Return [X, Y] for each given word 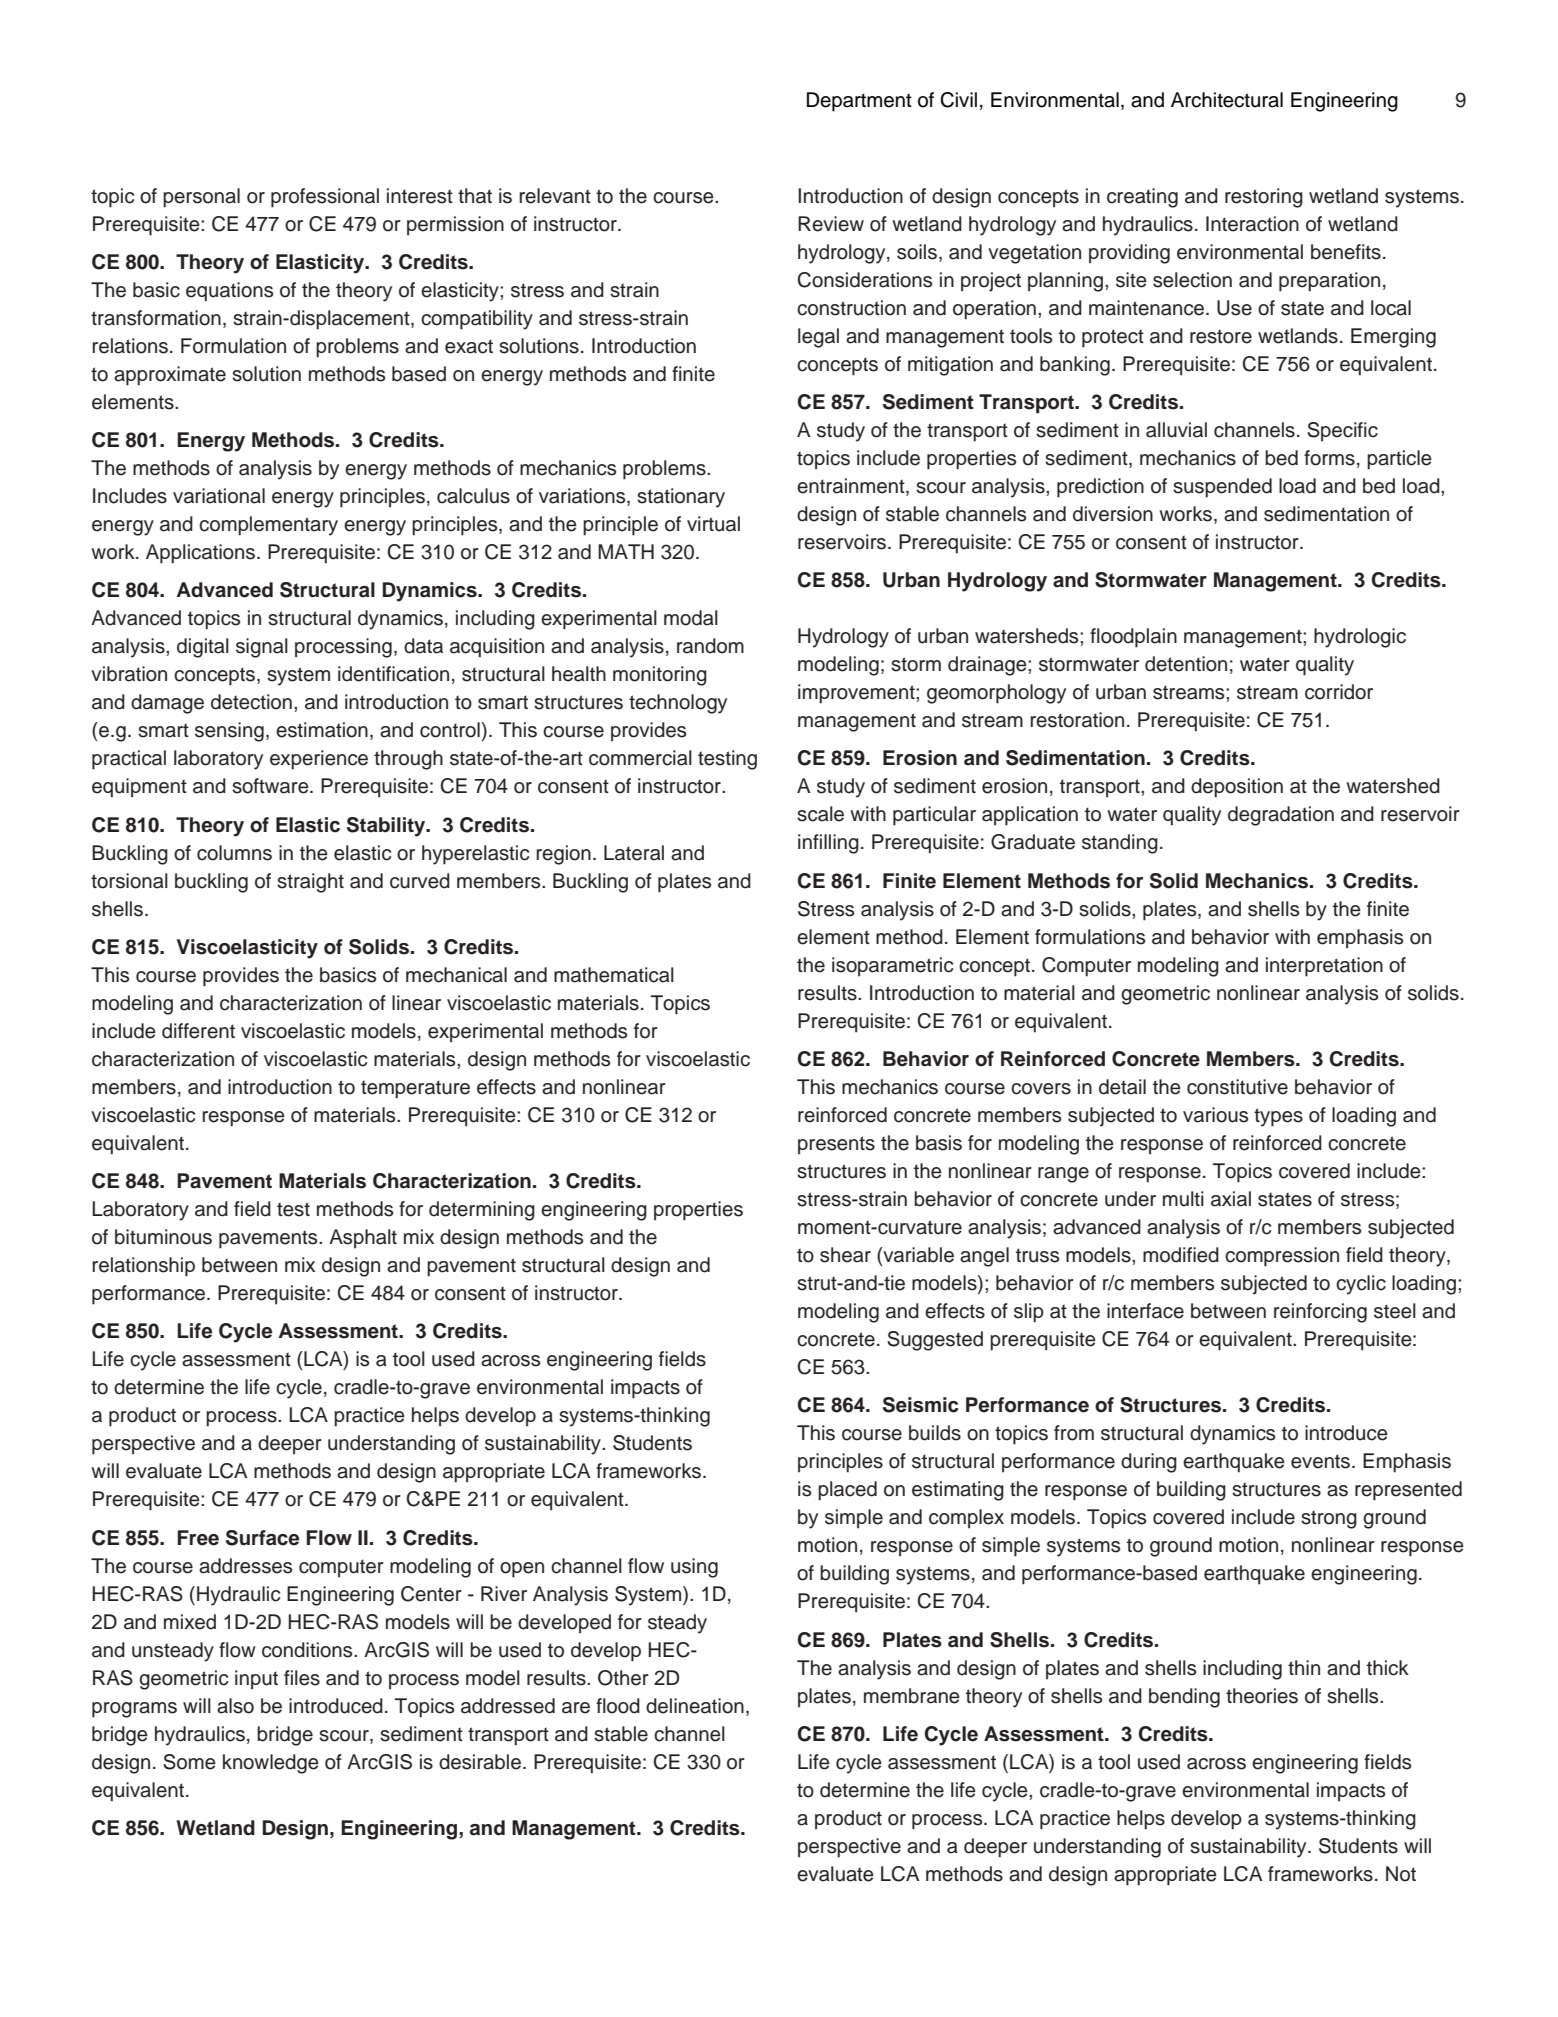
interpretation [1324, 967]
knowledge [271, 1764]
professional [325, 198]
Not [1401, 1874]
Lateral [634, 853]
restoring [1264, 198]
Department [859, 102]
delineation [695, 1706]
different [198, 1031]
